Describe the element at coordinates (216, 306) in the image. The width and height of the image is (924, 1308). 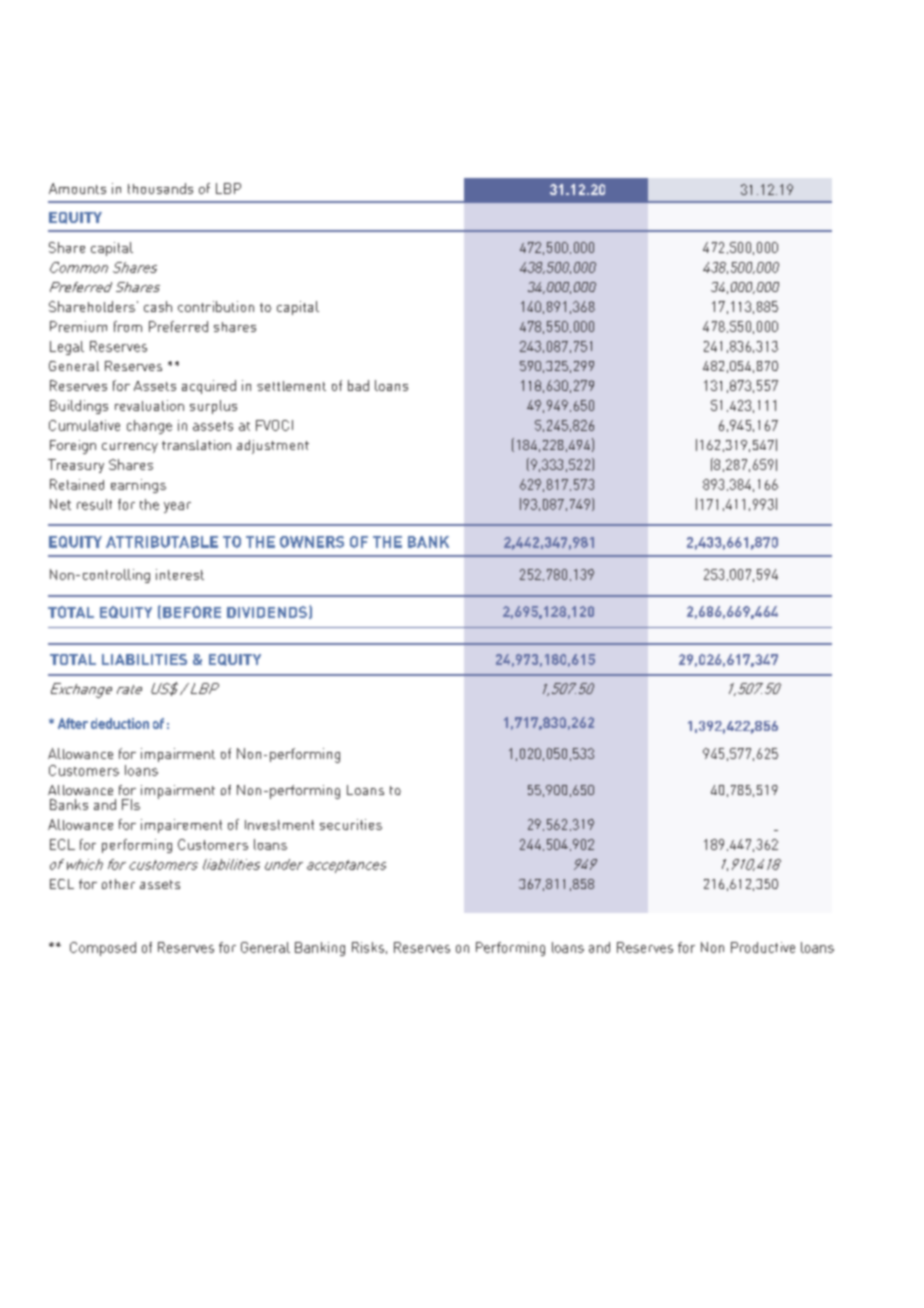
I see `contribution` at that location.
